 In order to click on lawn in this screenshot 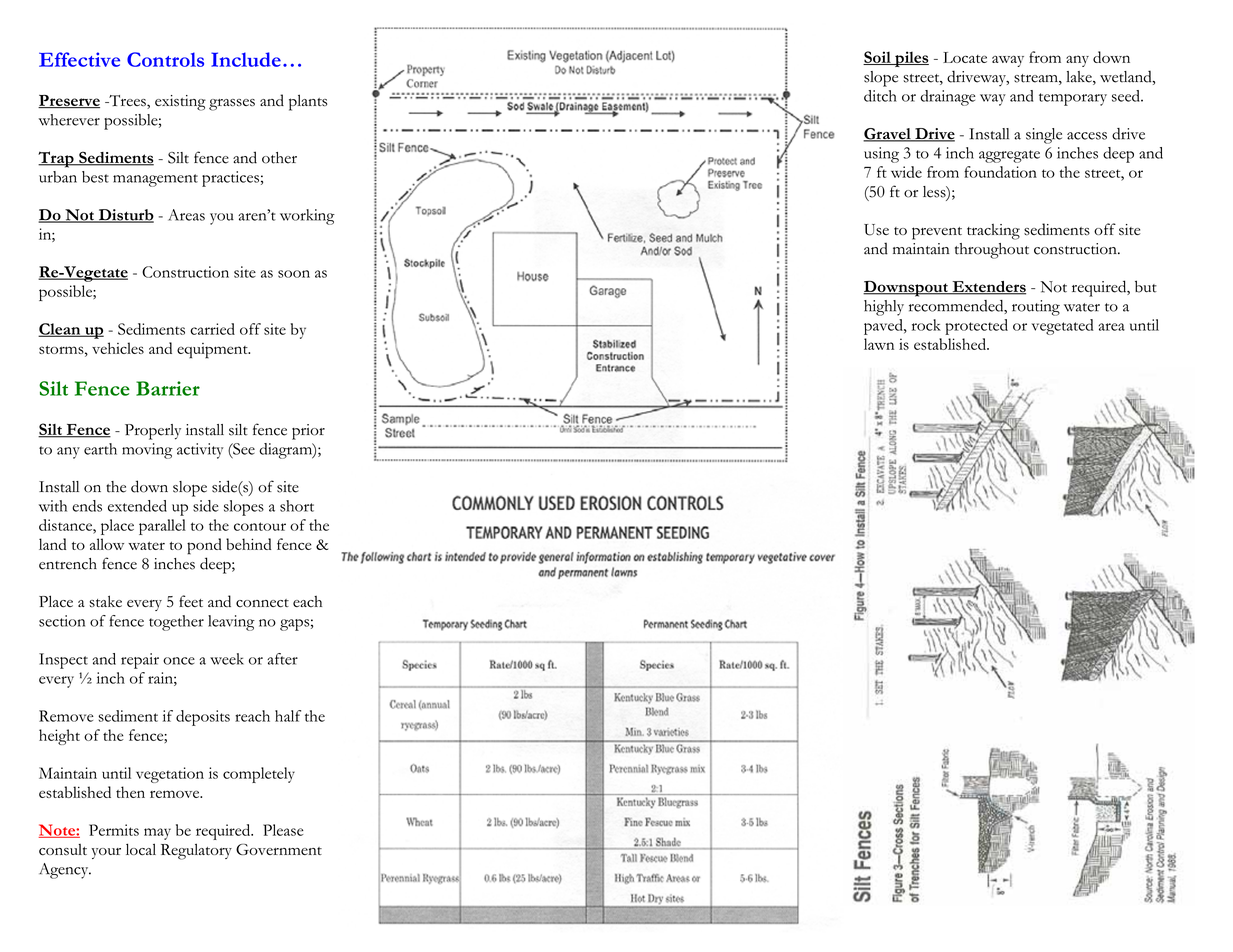, I will do `click(879, 344)`.
